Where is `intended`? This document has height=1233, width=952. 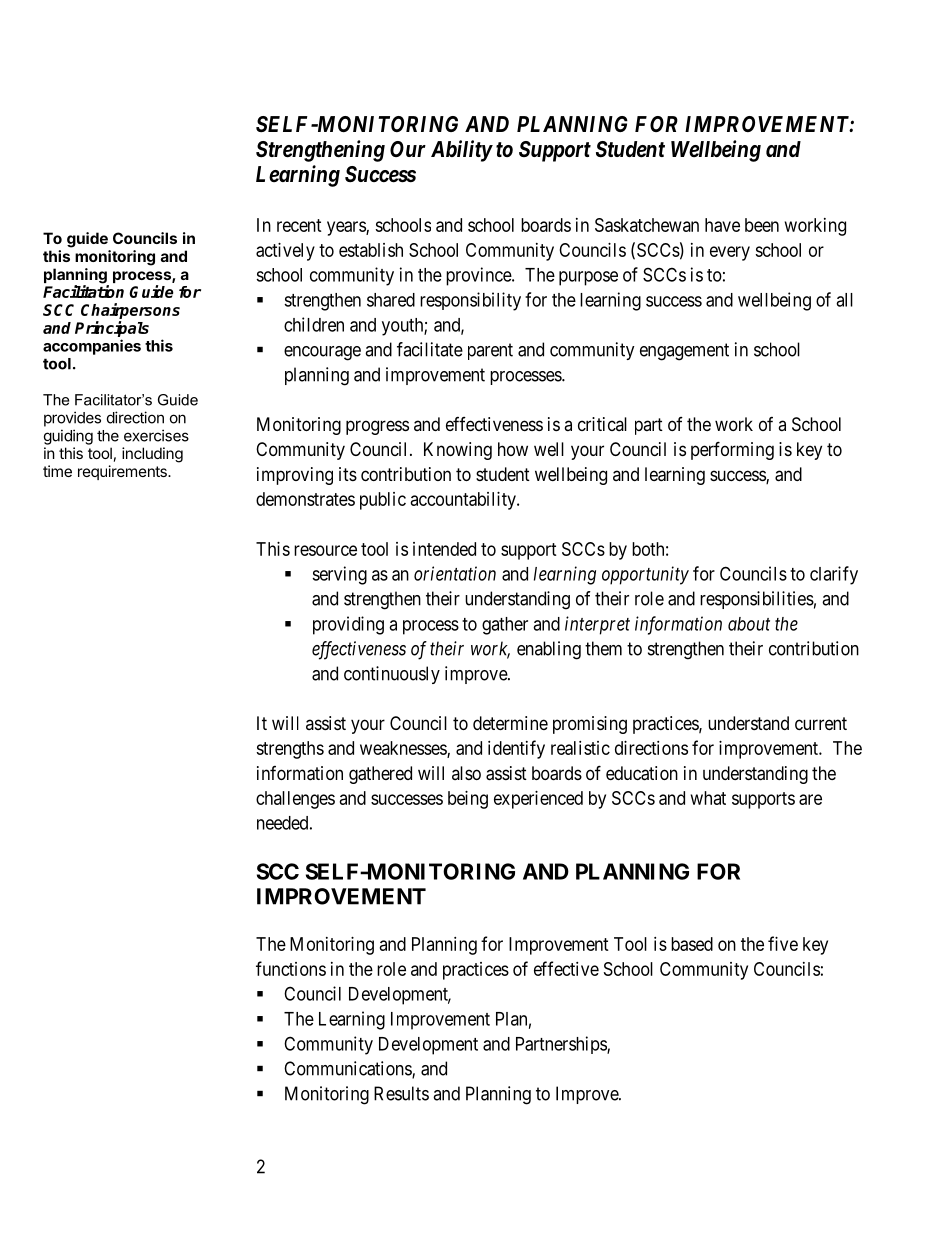 intended is located at coordinates (444, 549).
